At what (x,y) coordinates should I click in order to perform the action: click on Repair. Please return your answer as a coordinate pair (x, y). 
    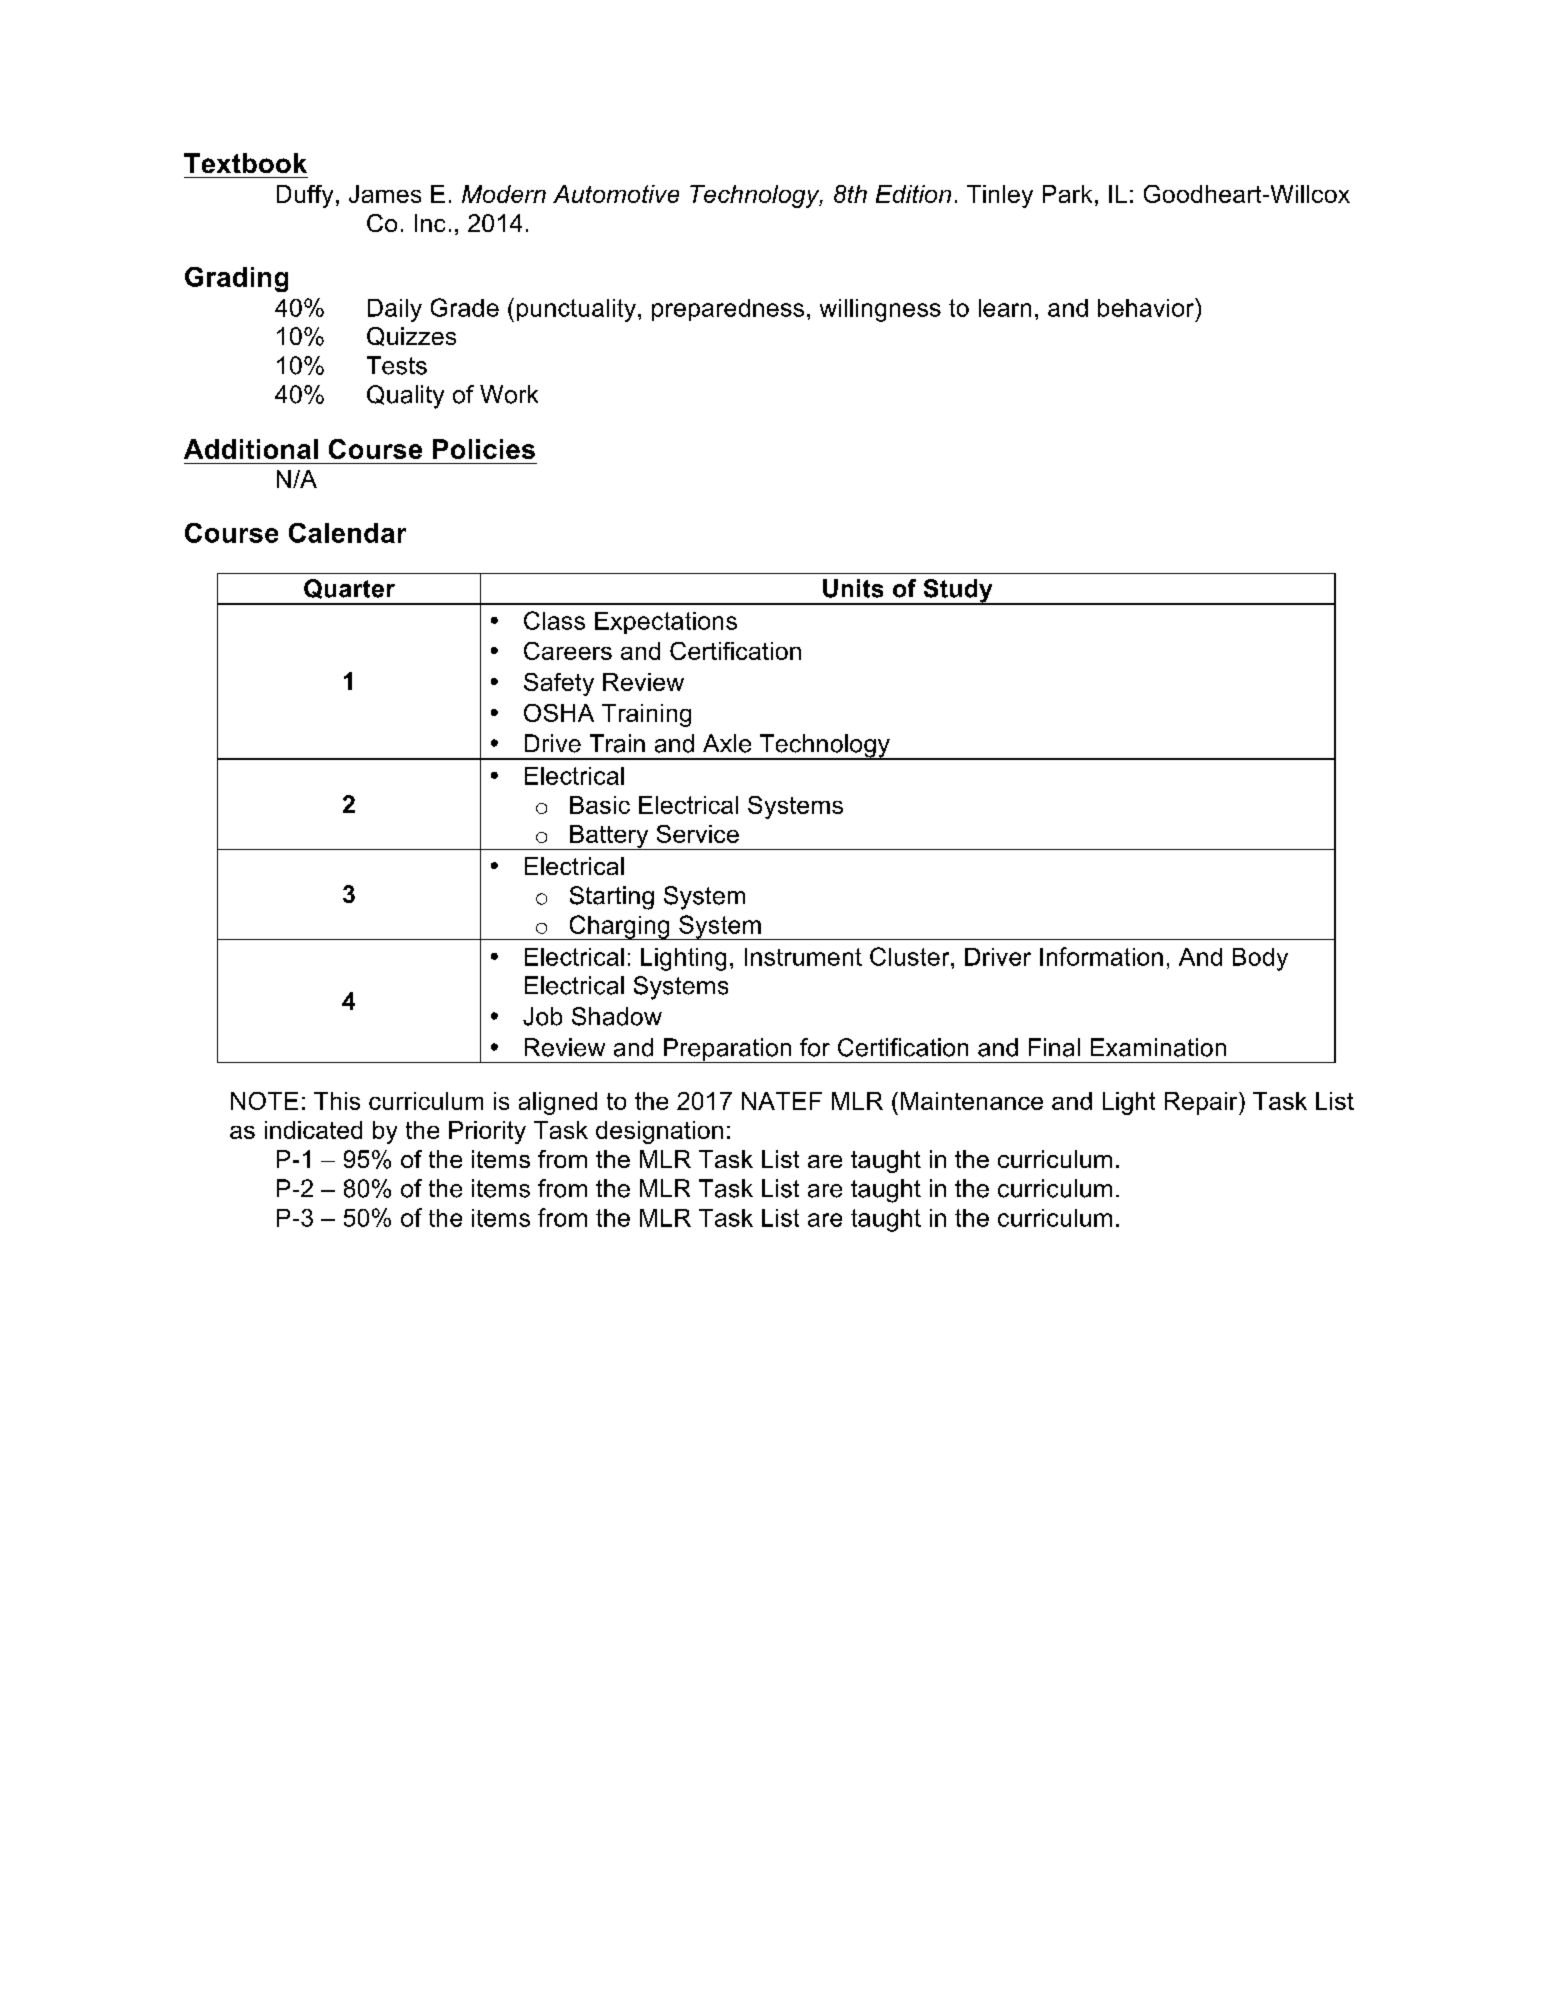
    Looking at the image, I should click on (1202, 1103).
